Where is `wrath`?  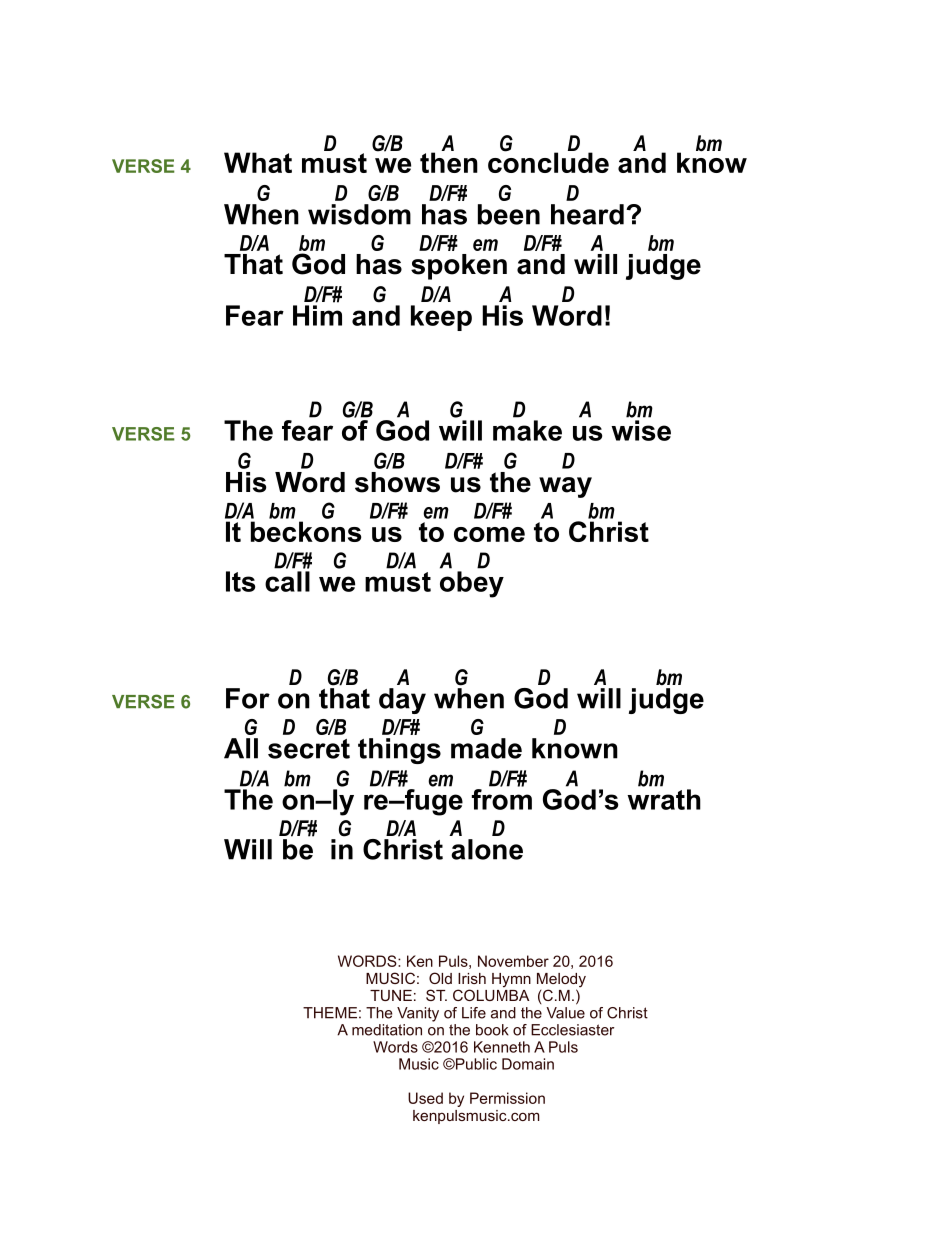
wrath is located at coordinates (664, 799).
